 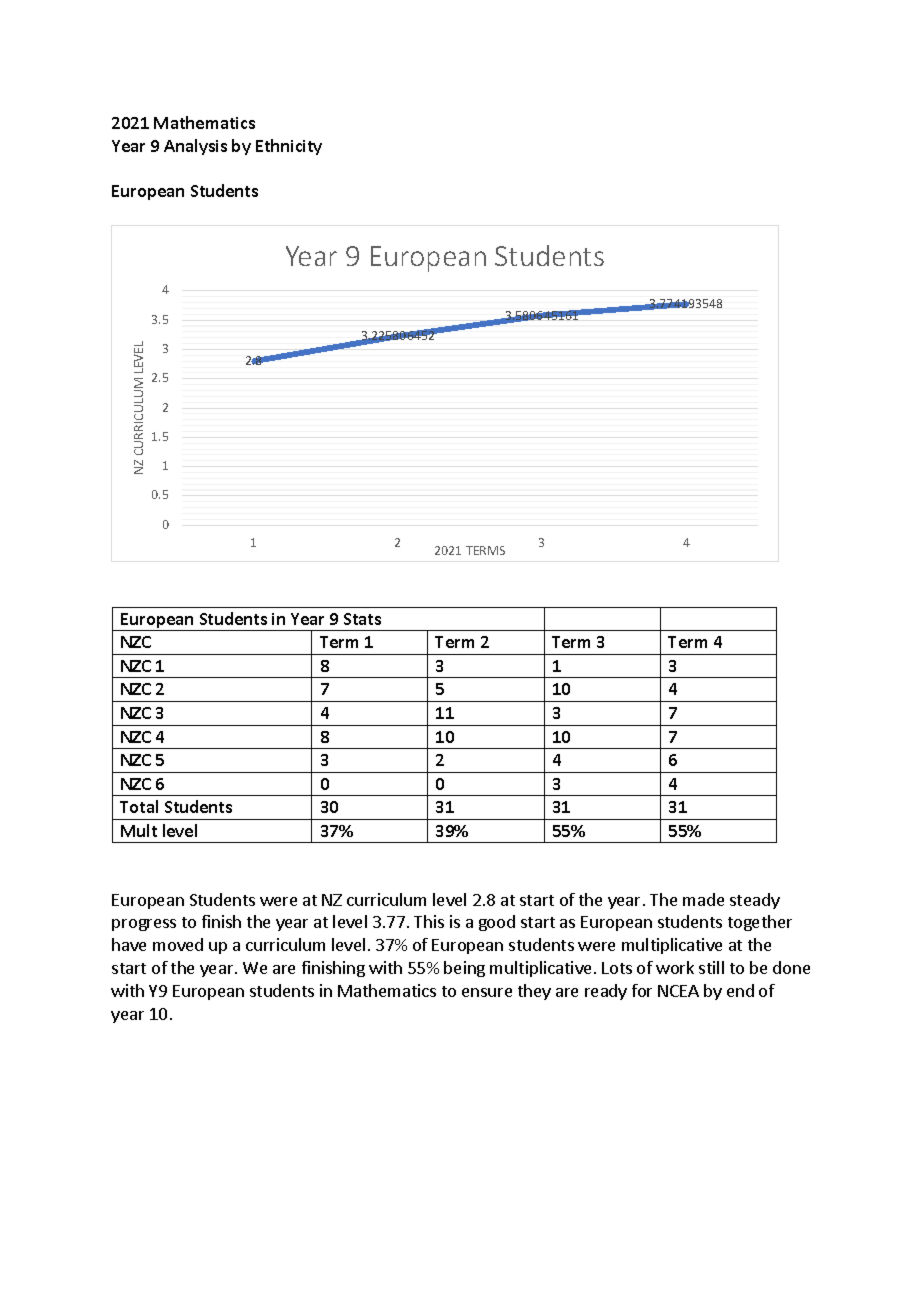 What do you see at coordinates (362, 619) in the screenshot?
I see `Stats` at bounding box center [362, 619].
